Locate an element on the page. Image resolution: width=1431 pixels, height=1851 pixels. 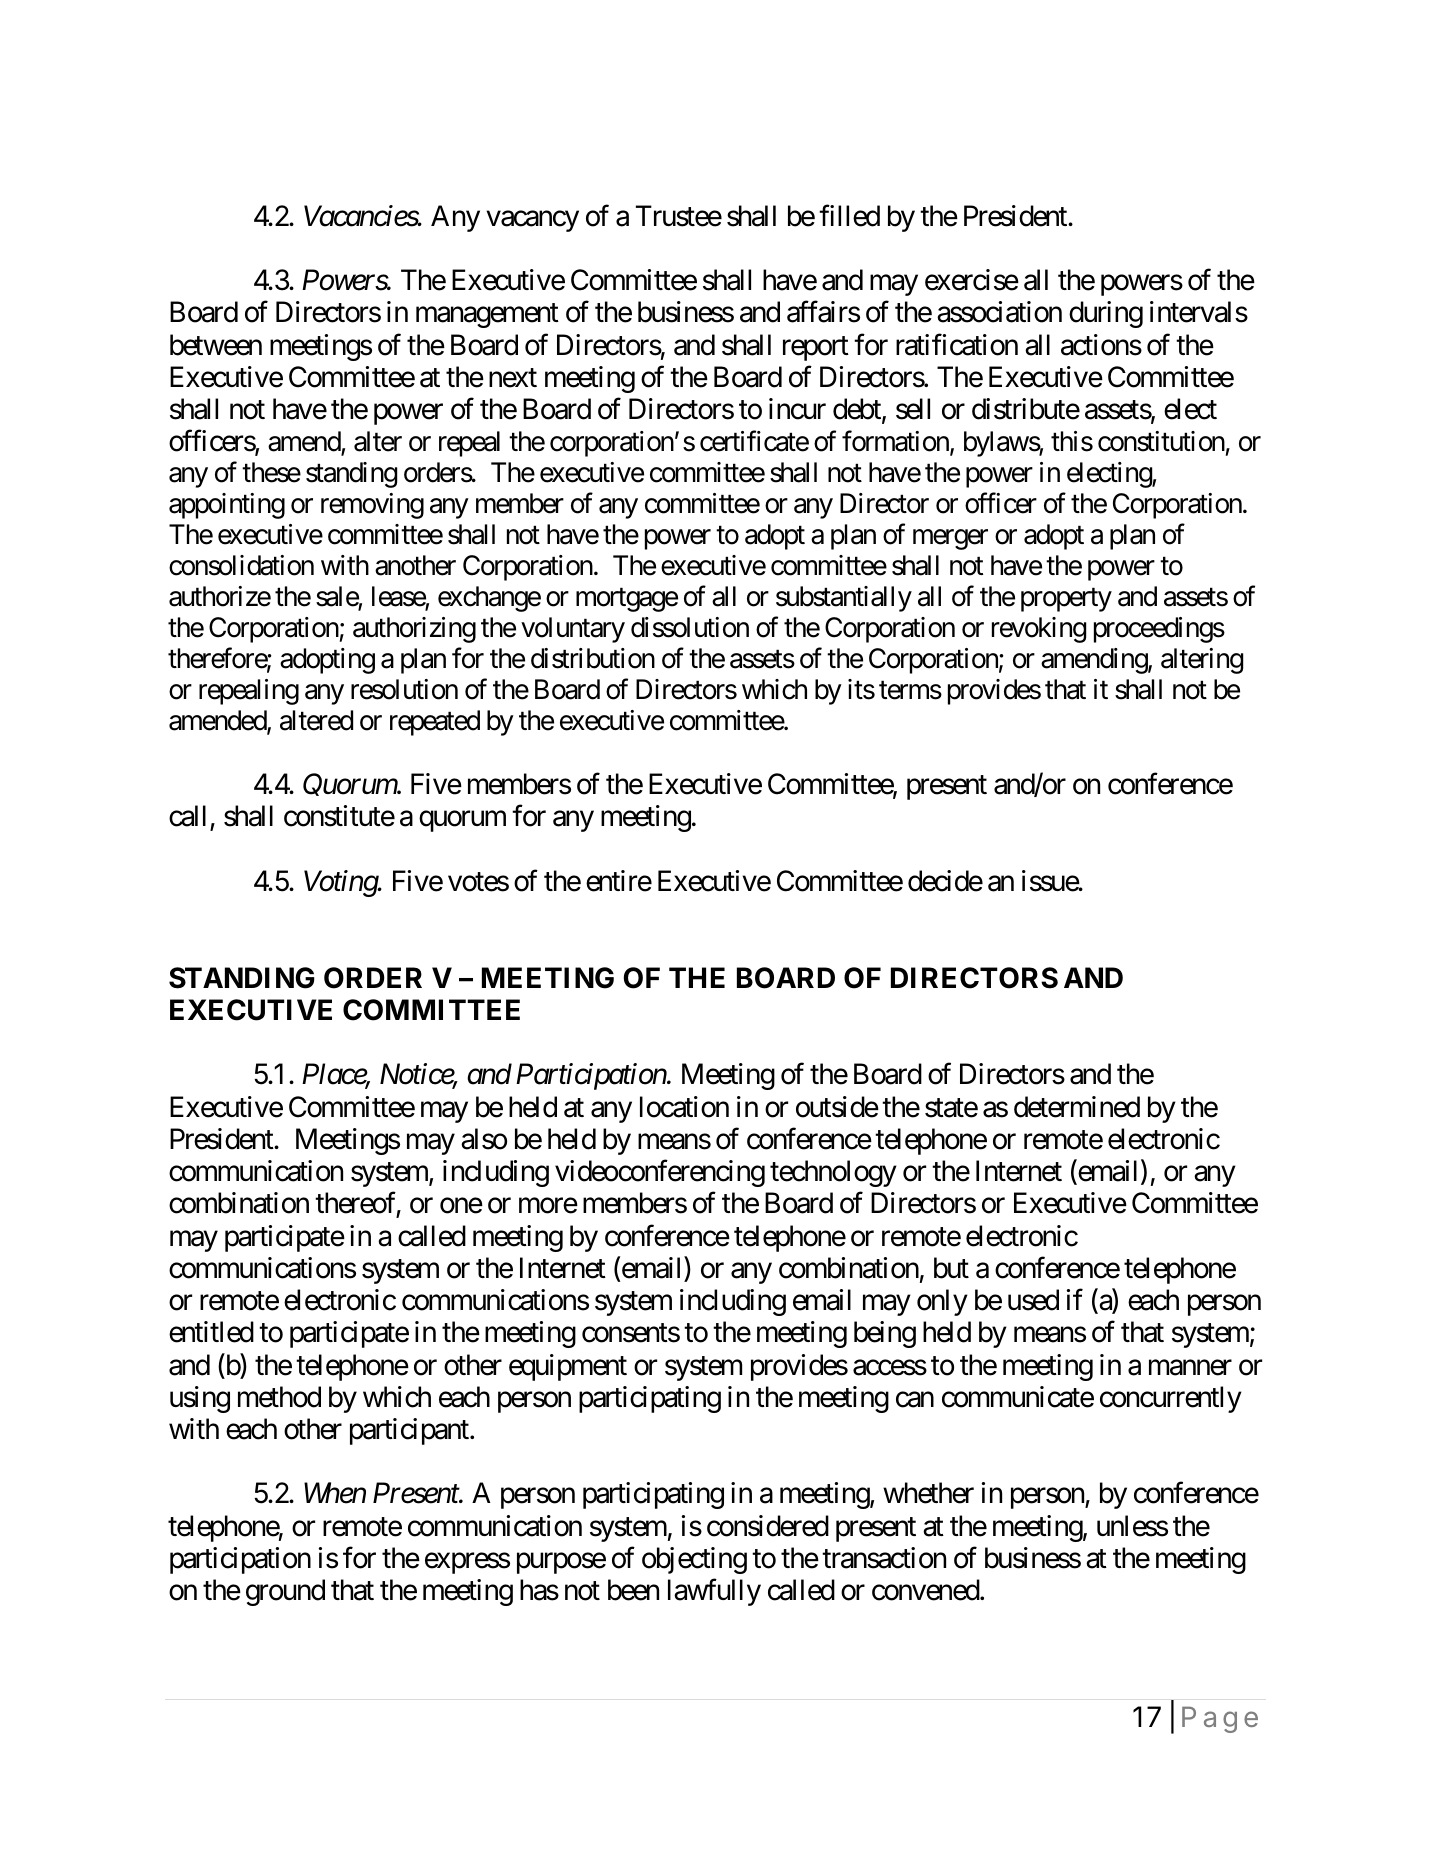
filled is located at coordinates (849, 215).
